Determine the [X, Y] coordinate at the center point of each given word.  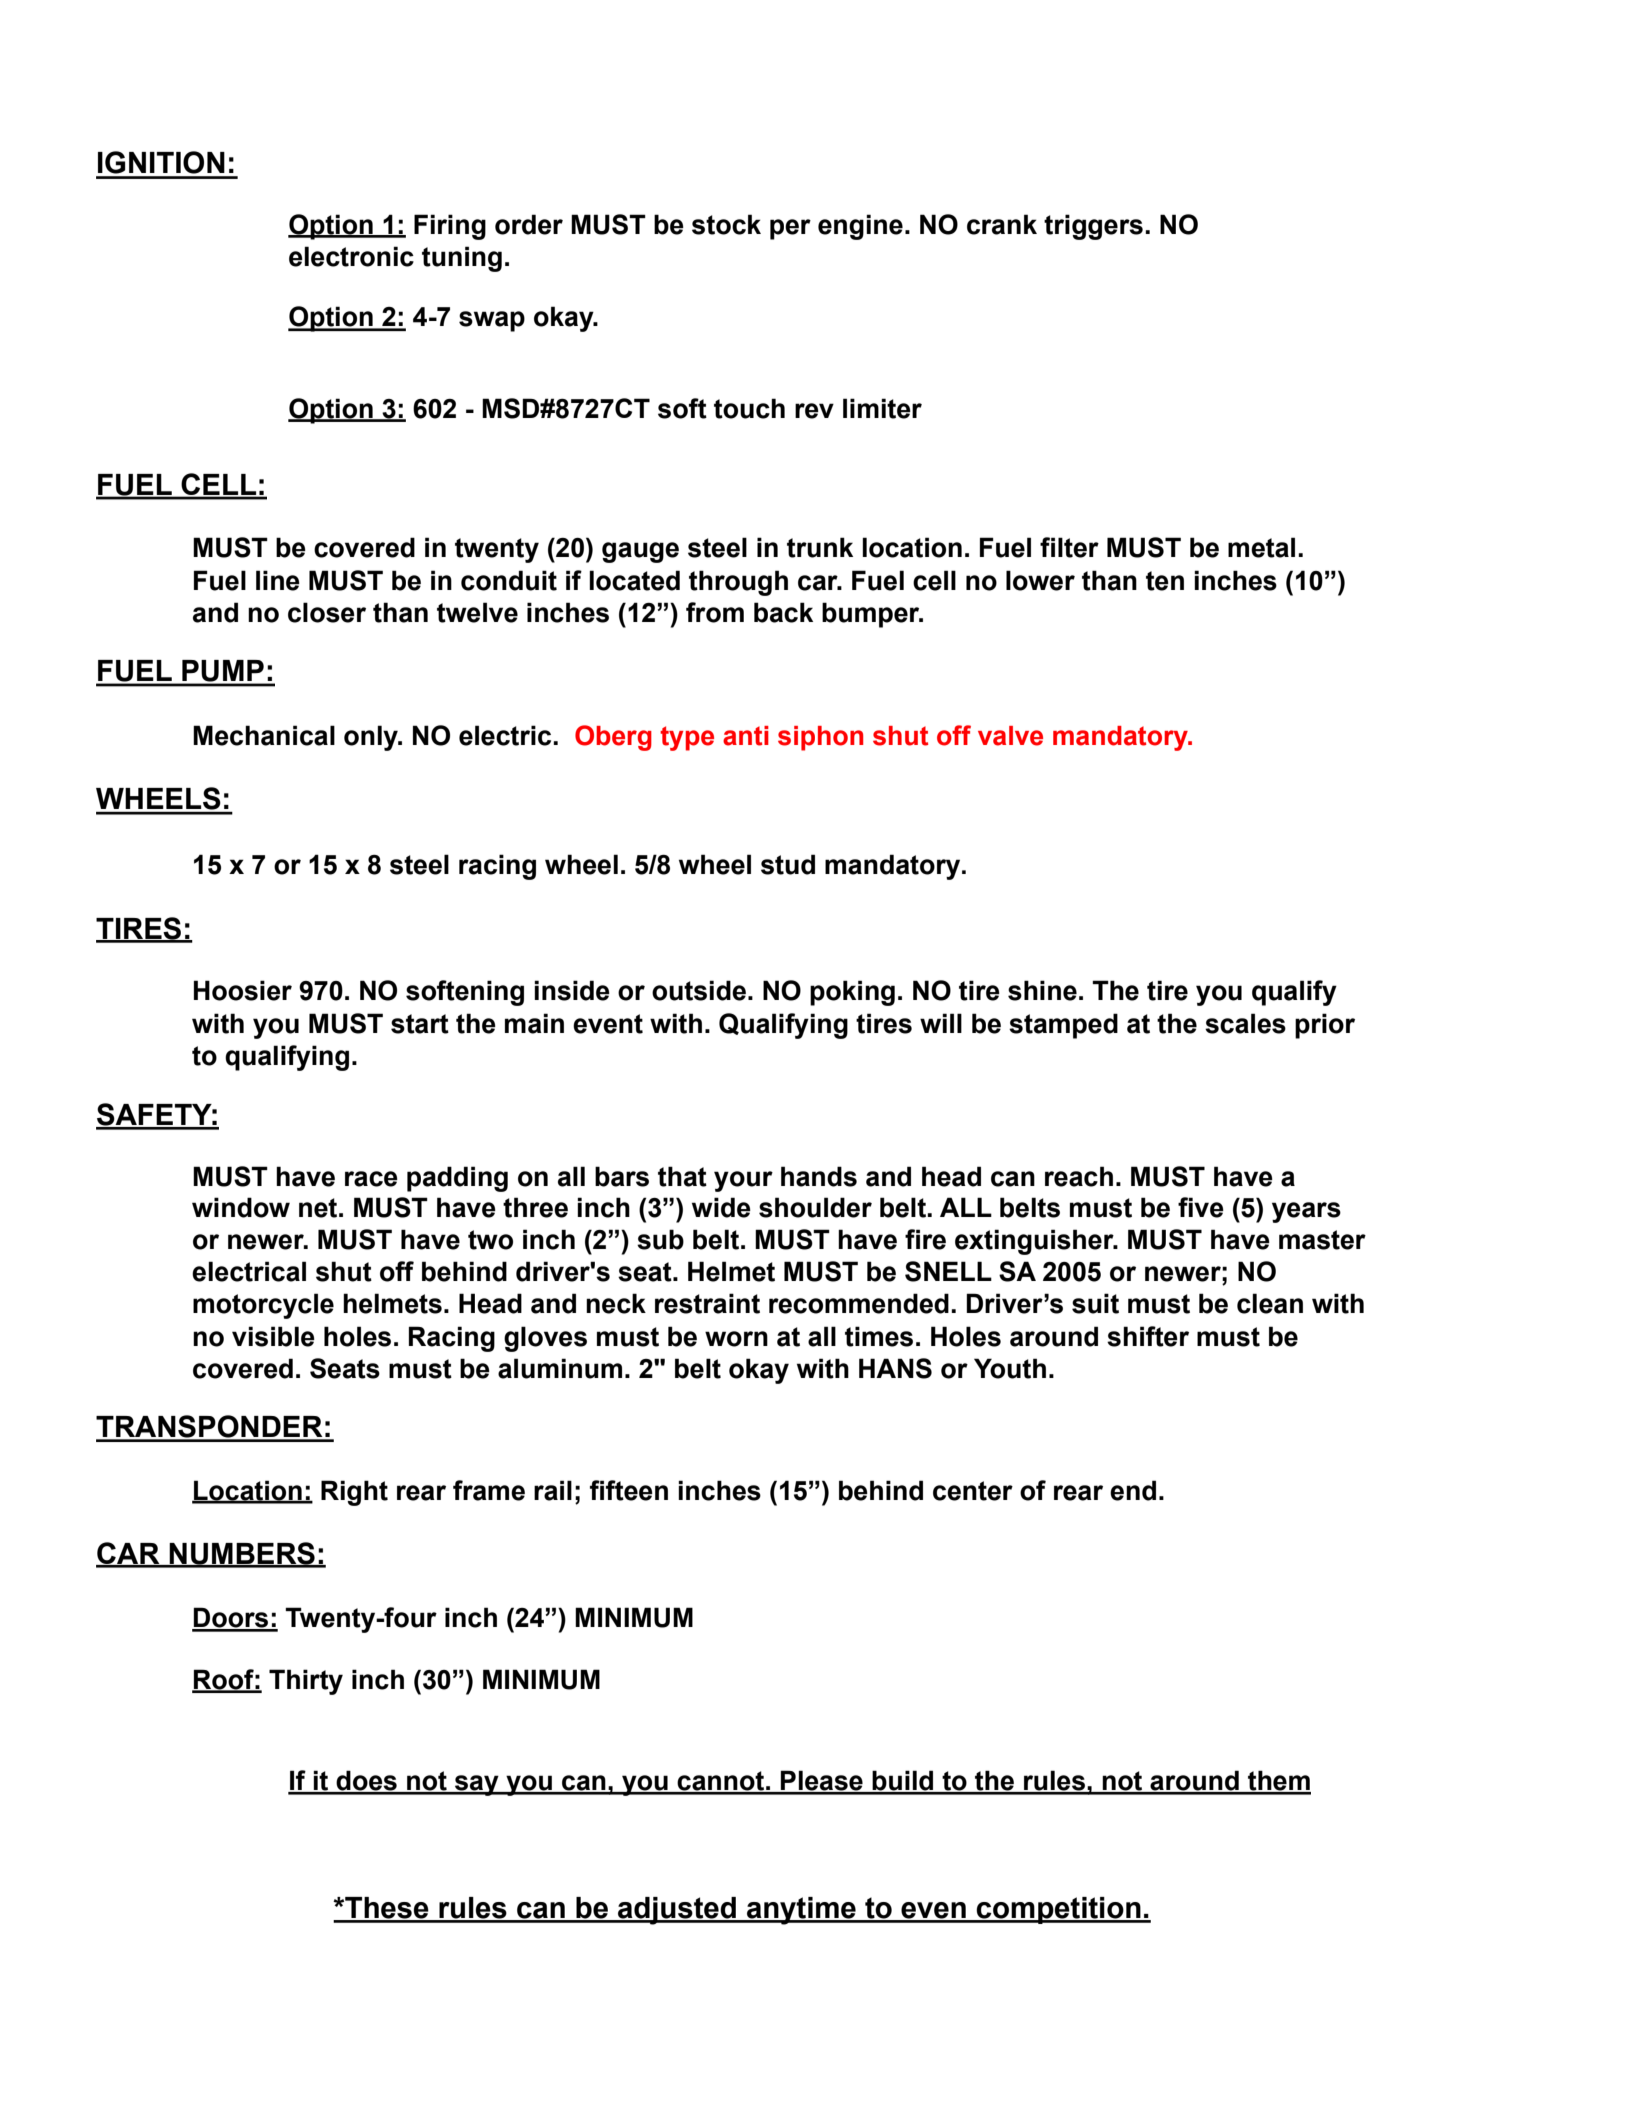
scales [1245, 1023]
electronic [351, 256]
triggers [1093, 227]
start [420, 1024]
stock [726, 224]
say [477, 1785]
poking [852, 993]
